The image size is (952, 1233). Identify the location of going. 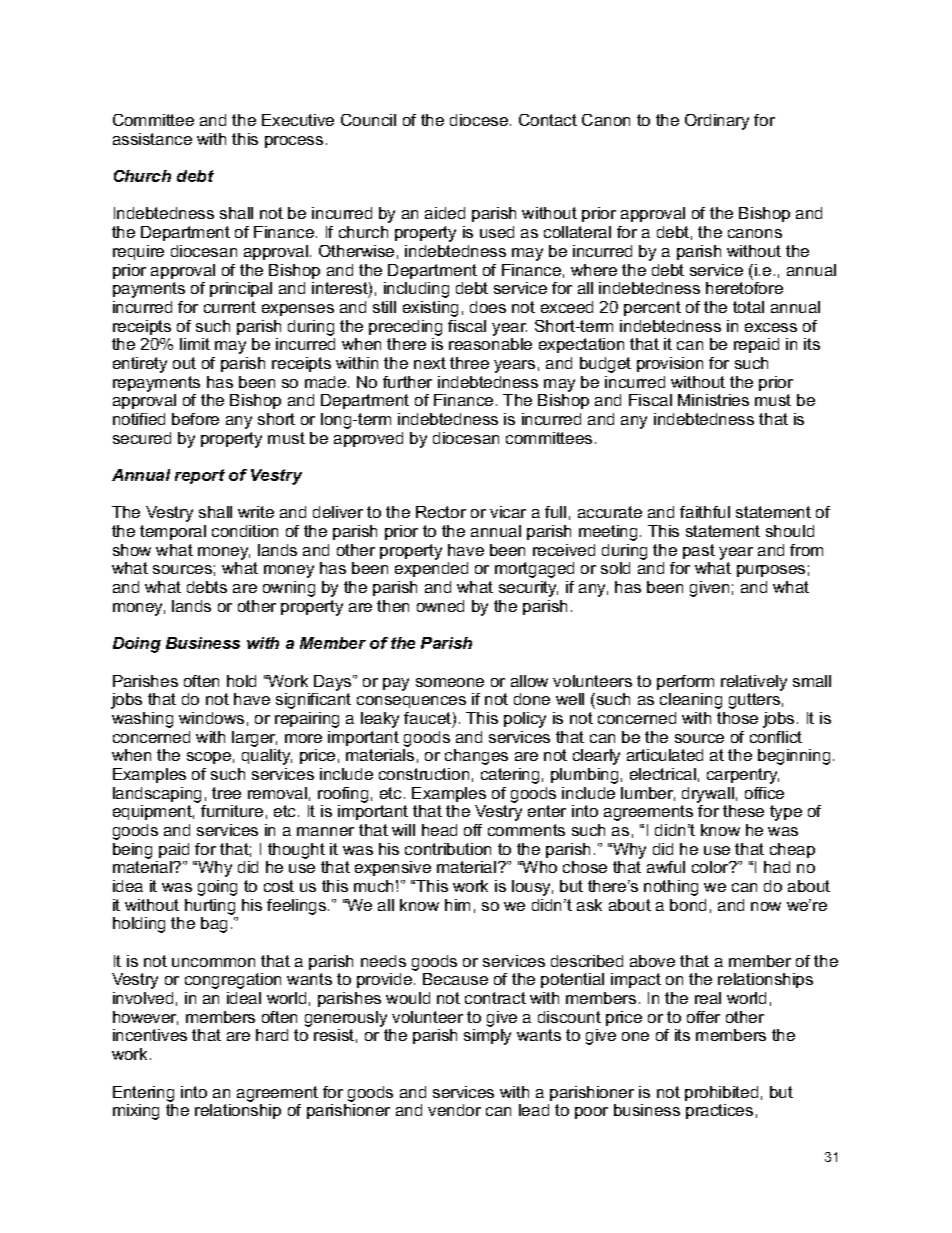
(217, 888).
